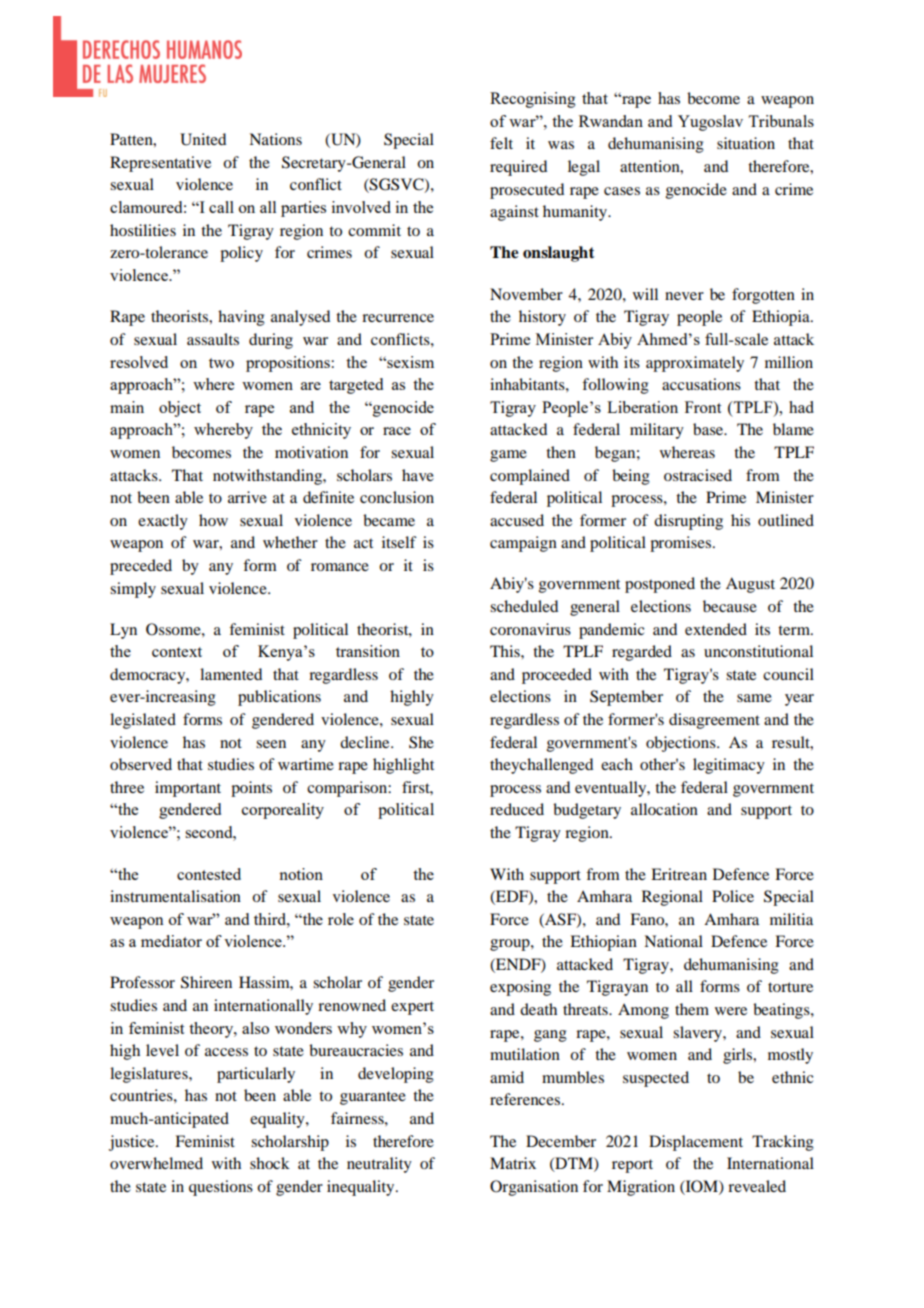 This page has width=924, height=1308. Describe the element at coordinates (710, 123) in the page. I see `Yugoslav` at that location.
